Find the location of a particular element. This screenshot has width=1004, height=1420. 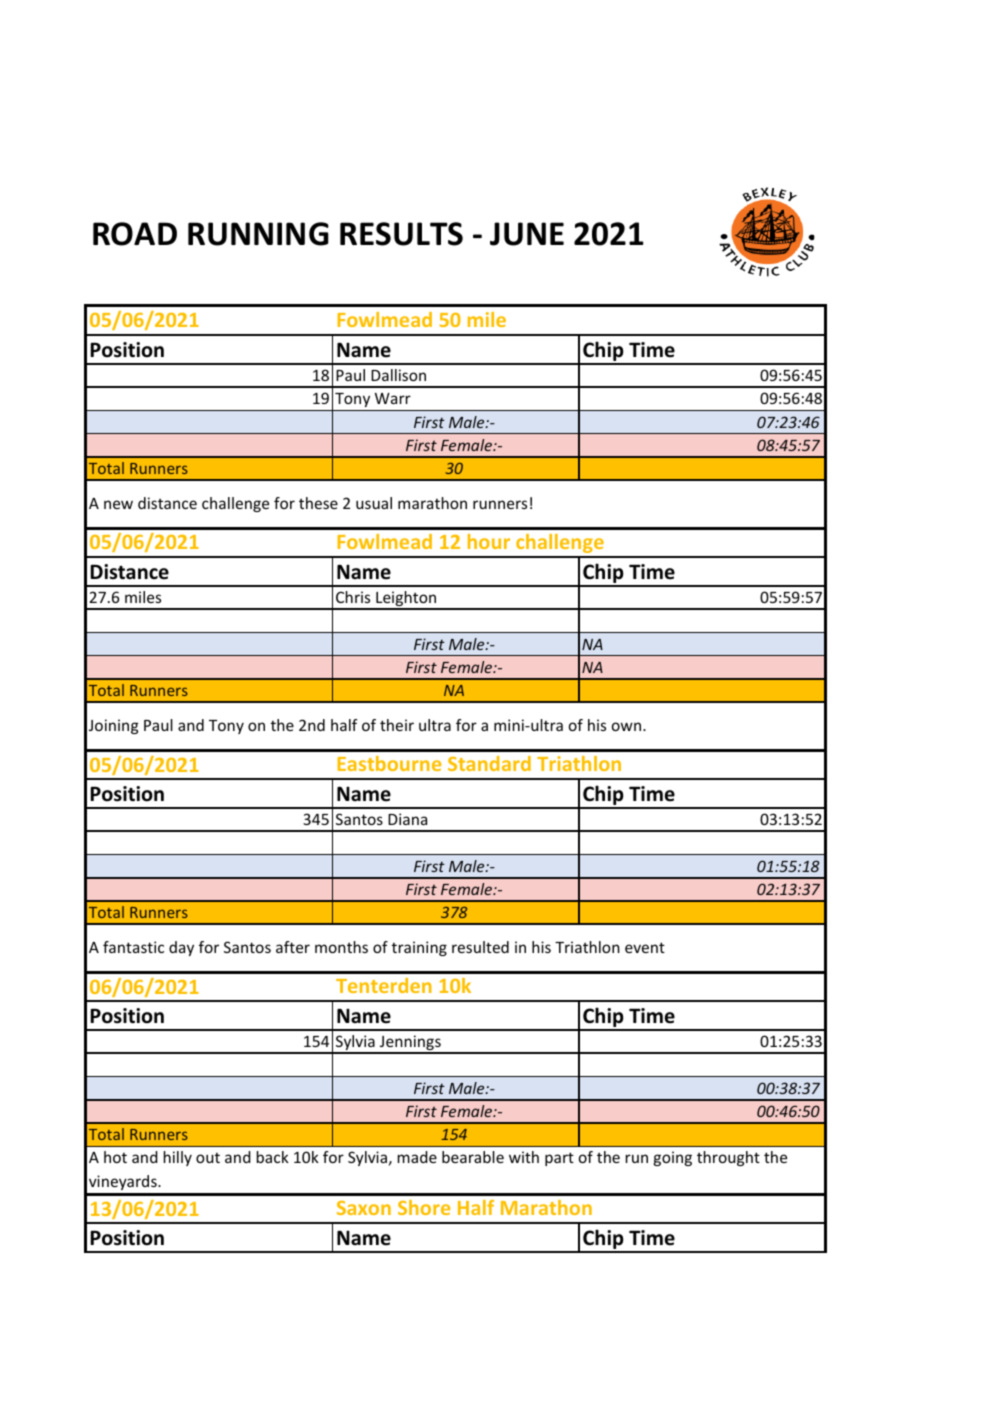

JUNE is located at coordinates (527, 234).
